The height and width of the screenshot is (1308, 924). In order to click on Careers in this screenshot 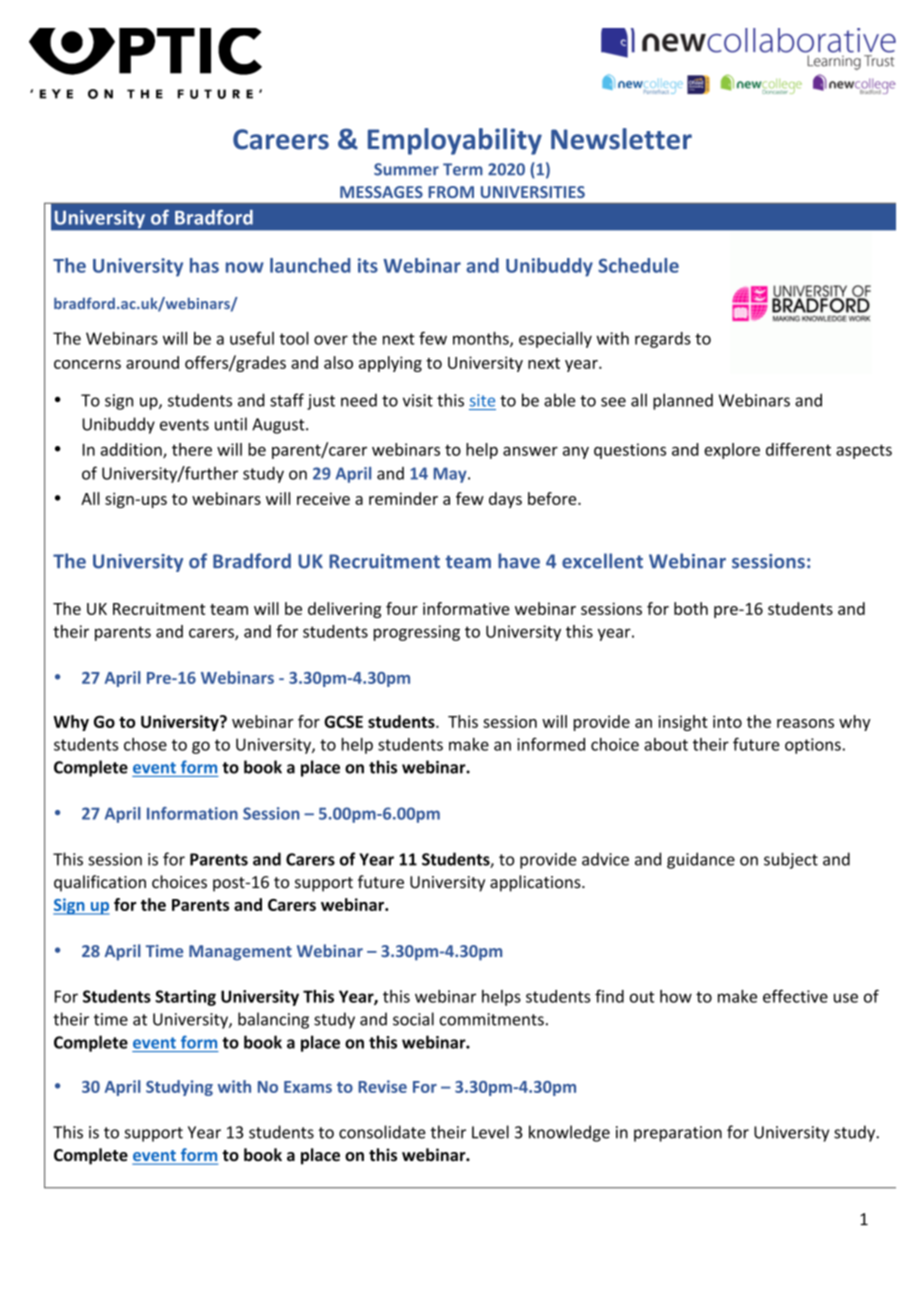, I will do `click(281, 139)`.
